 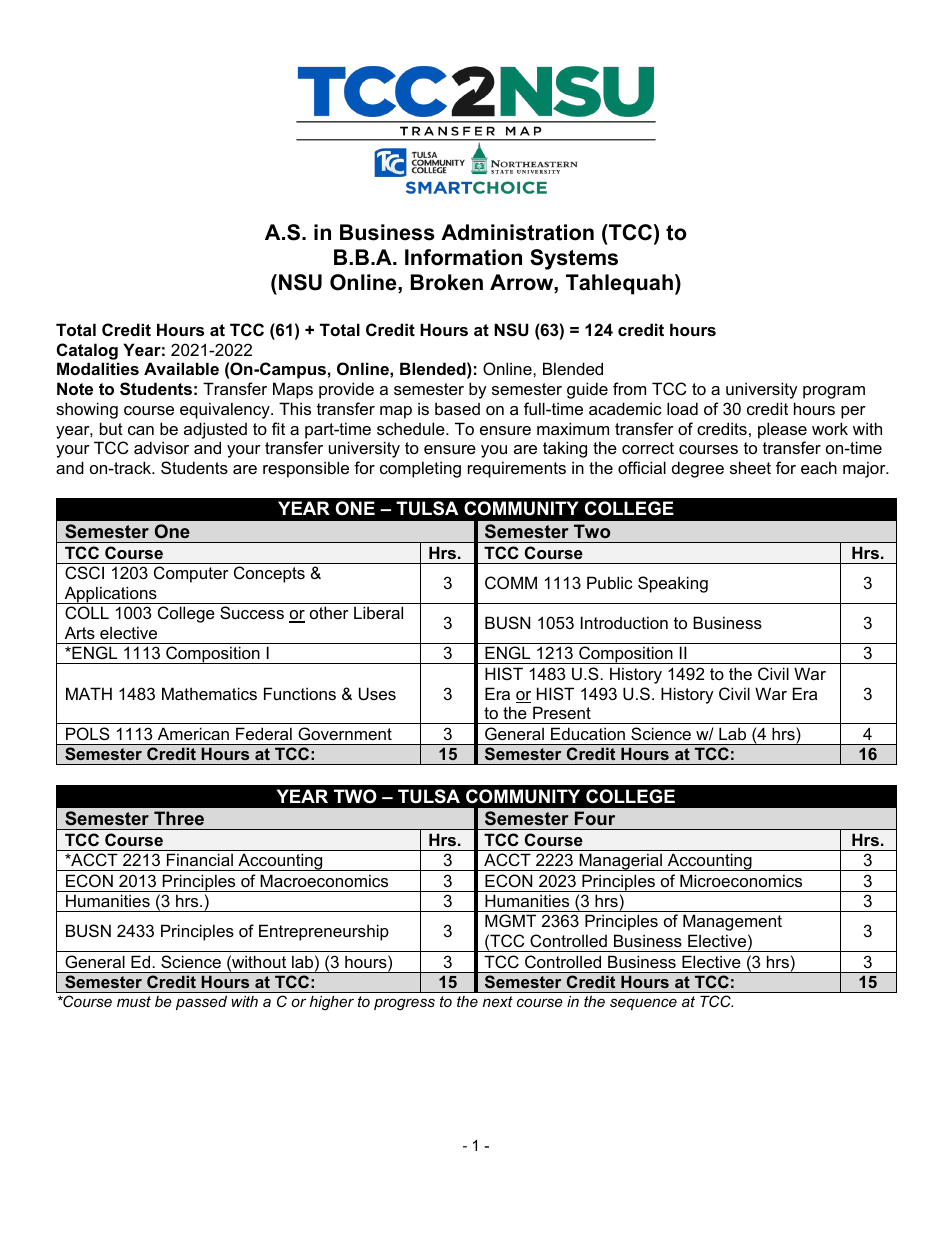 What do you see at coordinates (161, 447) in the screenshot?
I see `advisor` at bounding box center [161, 447].
